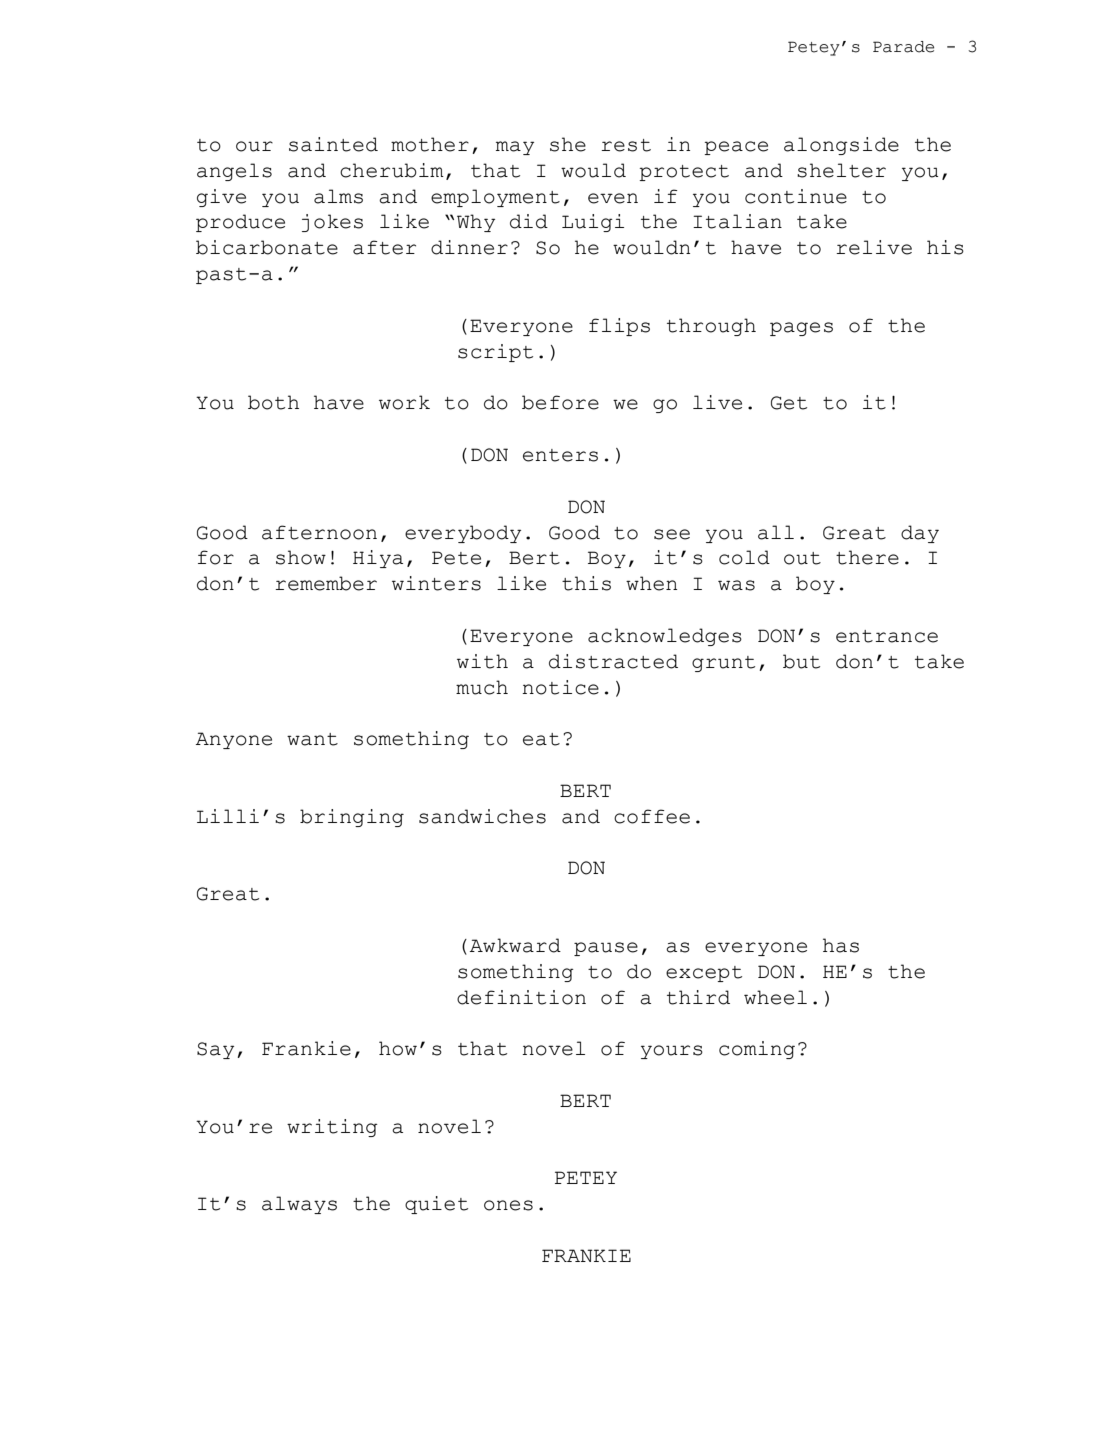 This document has width=1109, height=1436. What do you see at coordinates (515, 148) in the document?
I see `may` at bounding box center [515, 148].
